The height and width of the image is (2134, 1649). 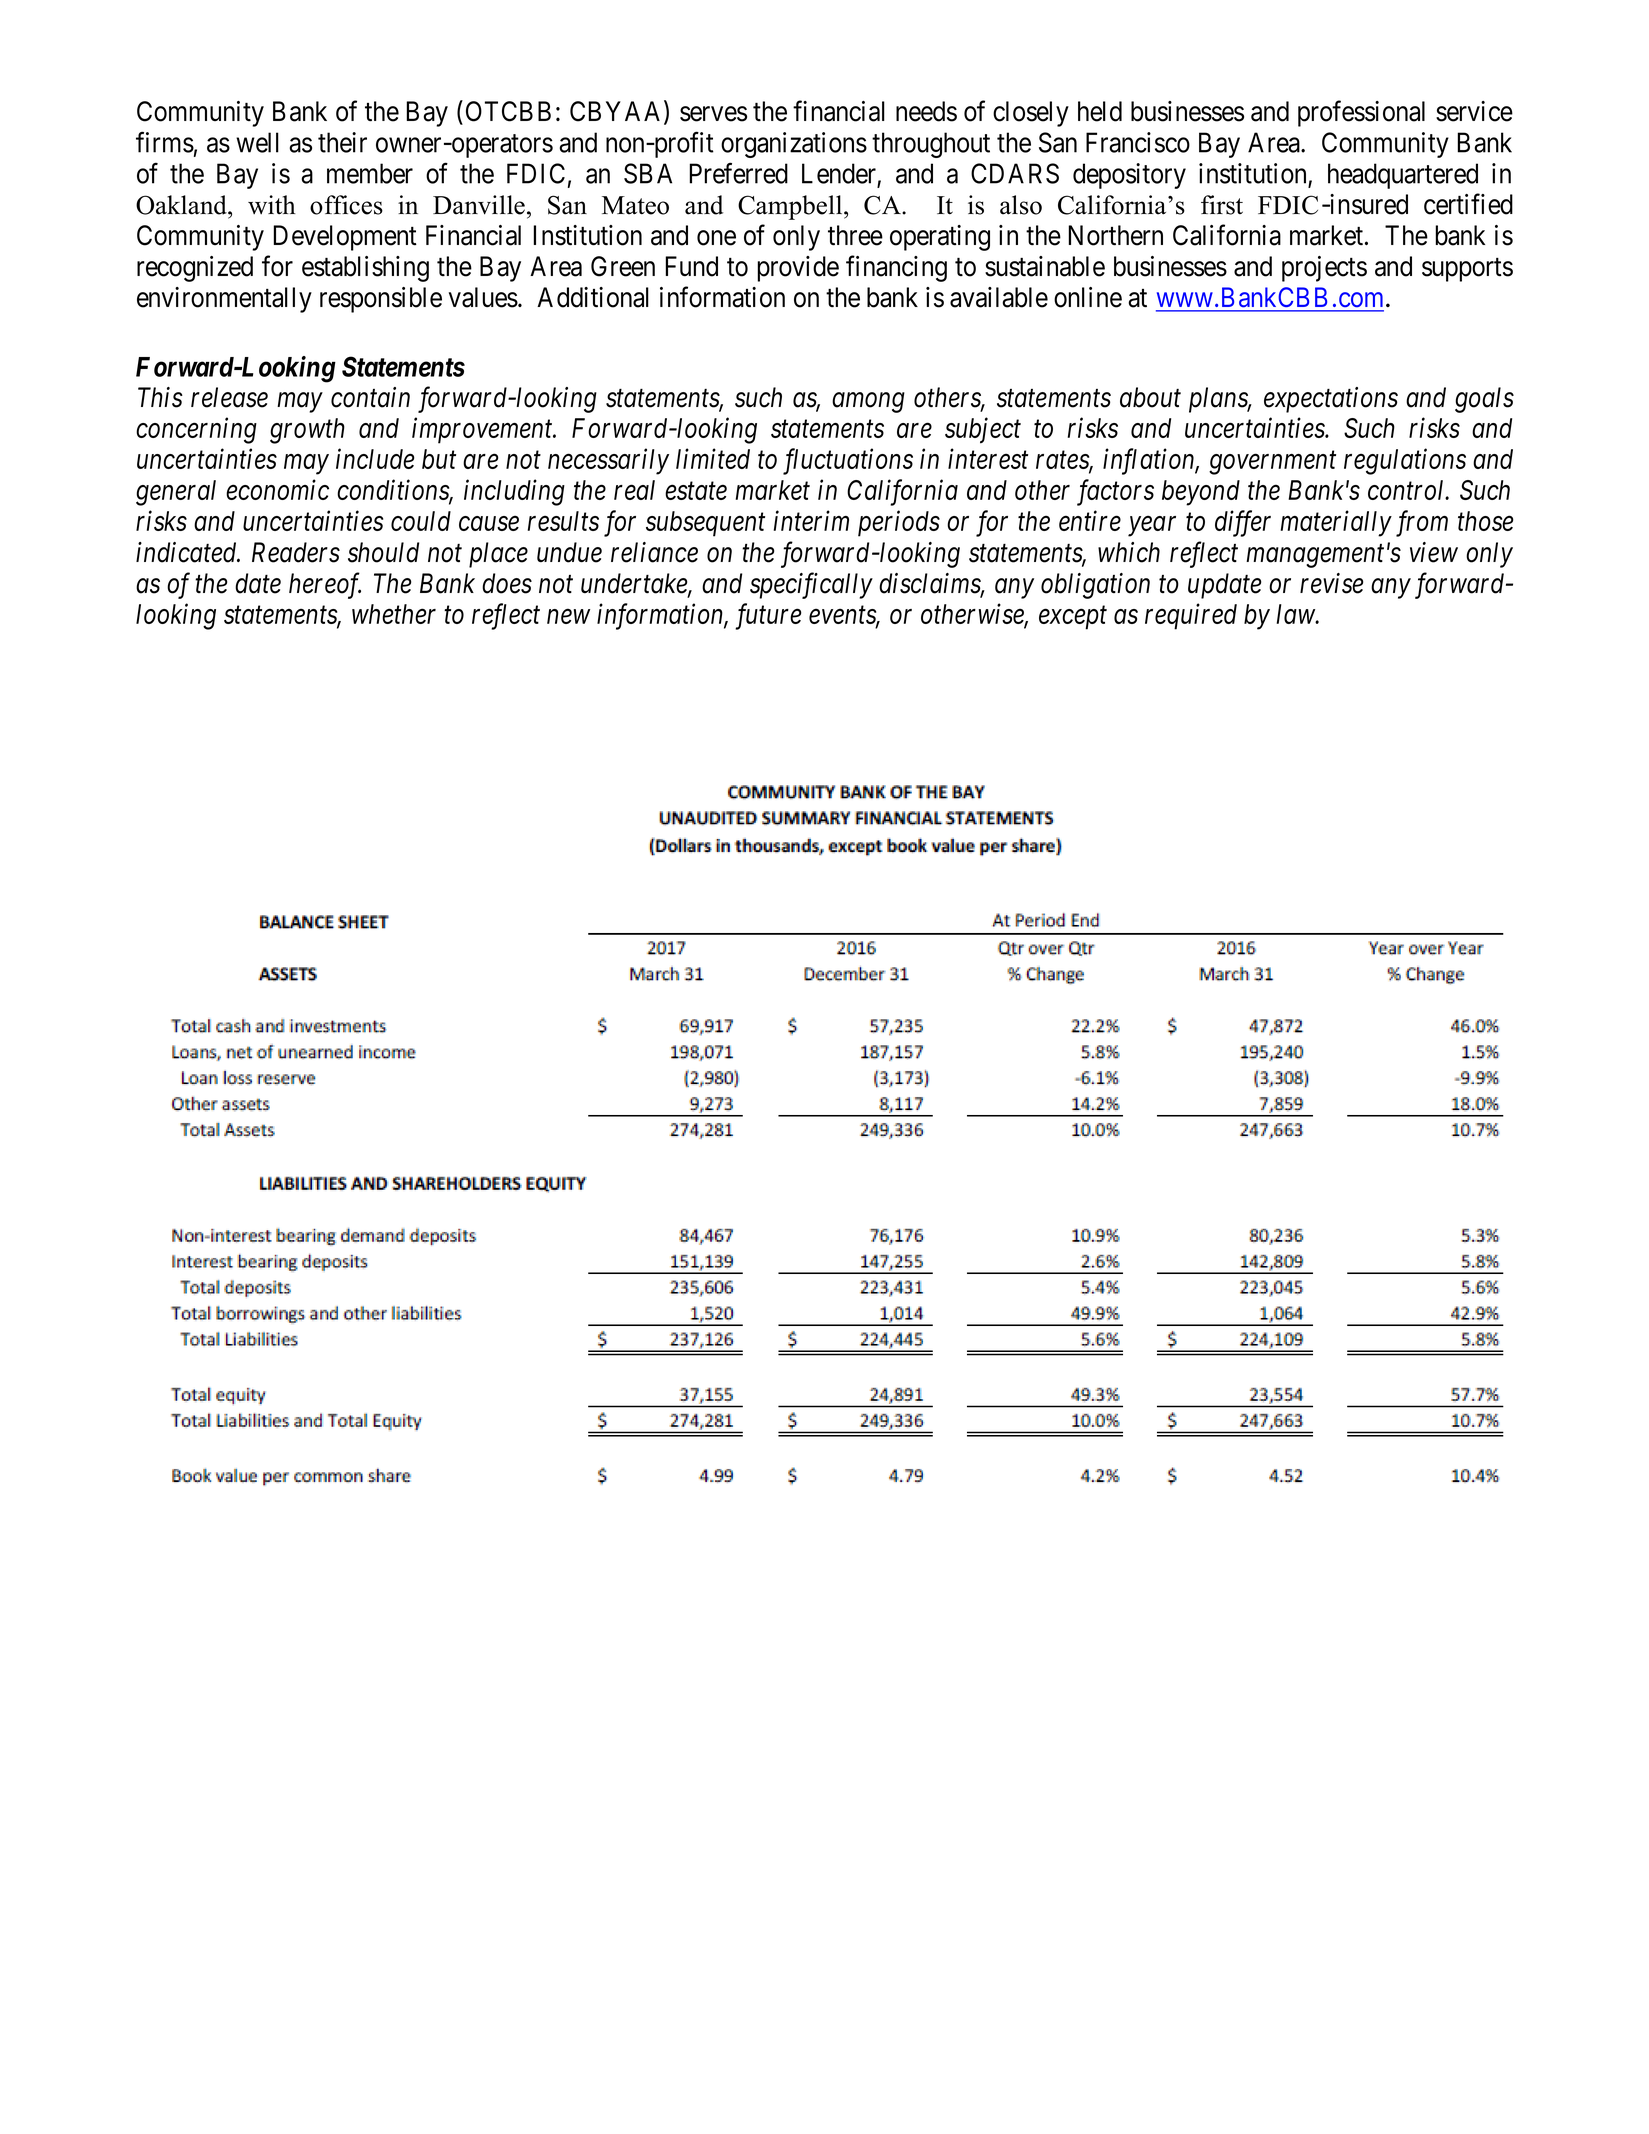 I want to click on government, so click(x=1272, y=463).
